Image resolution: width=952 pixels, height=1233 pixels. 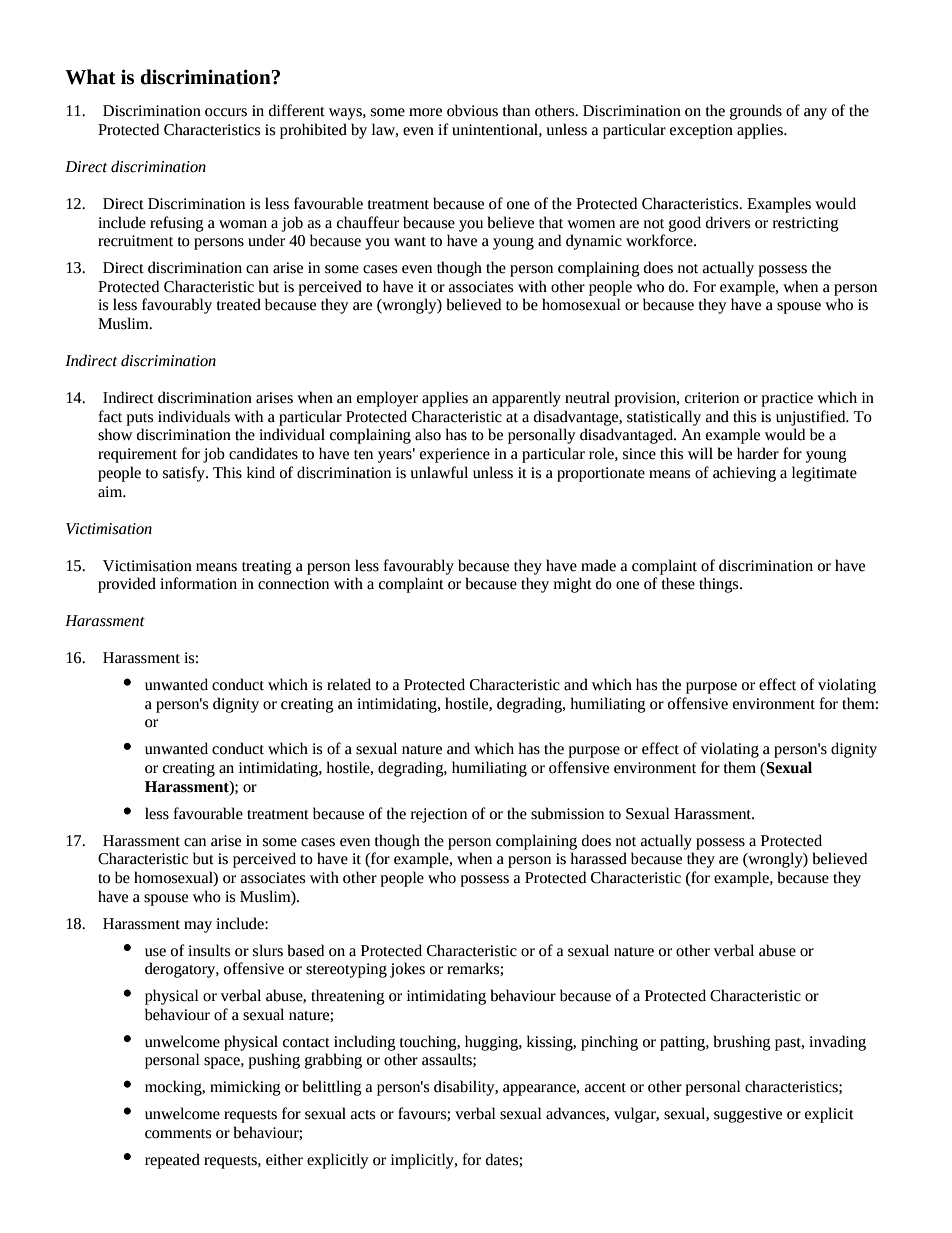 What do you see at coordinates (720, 585) in the document?
I see `things` at bounding box center [720, 585].
